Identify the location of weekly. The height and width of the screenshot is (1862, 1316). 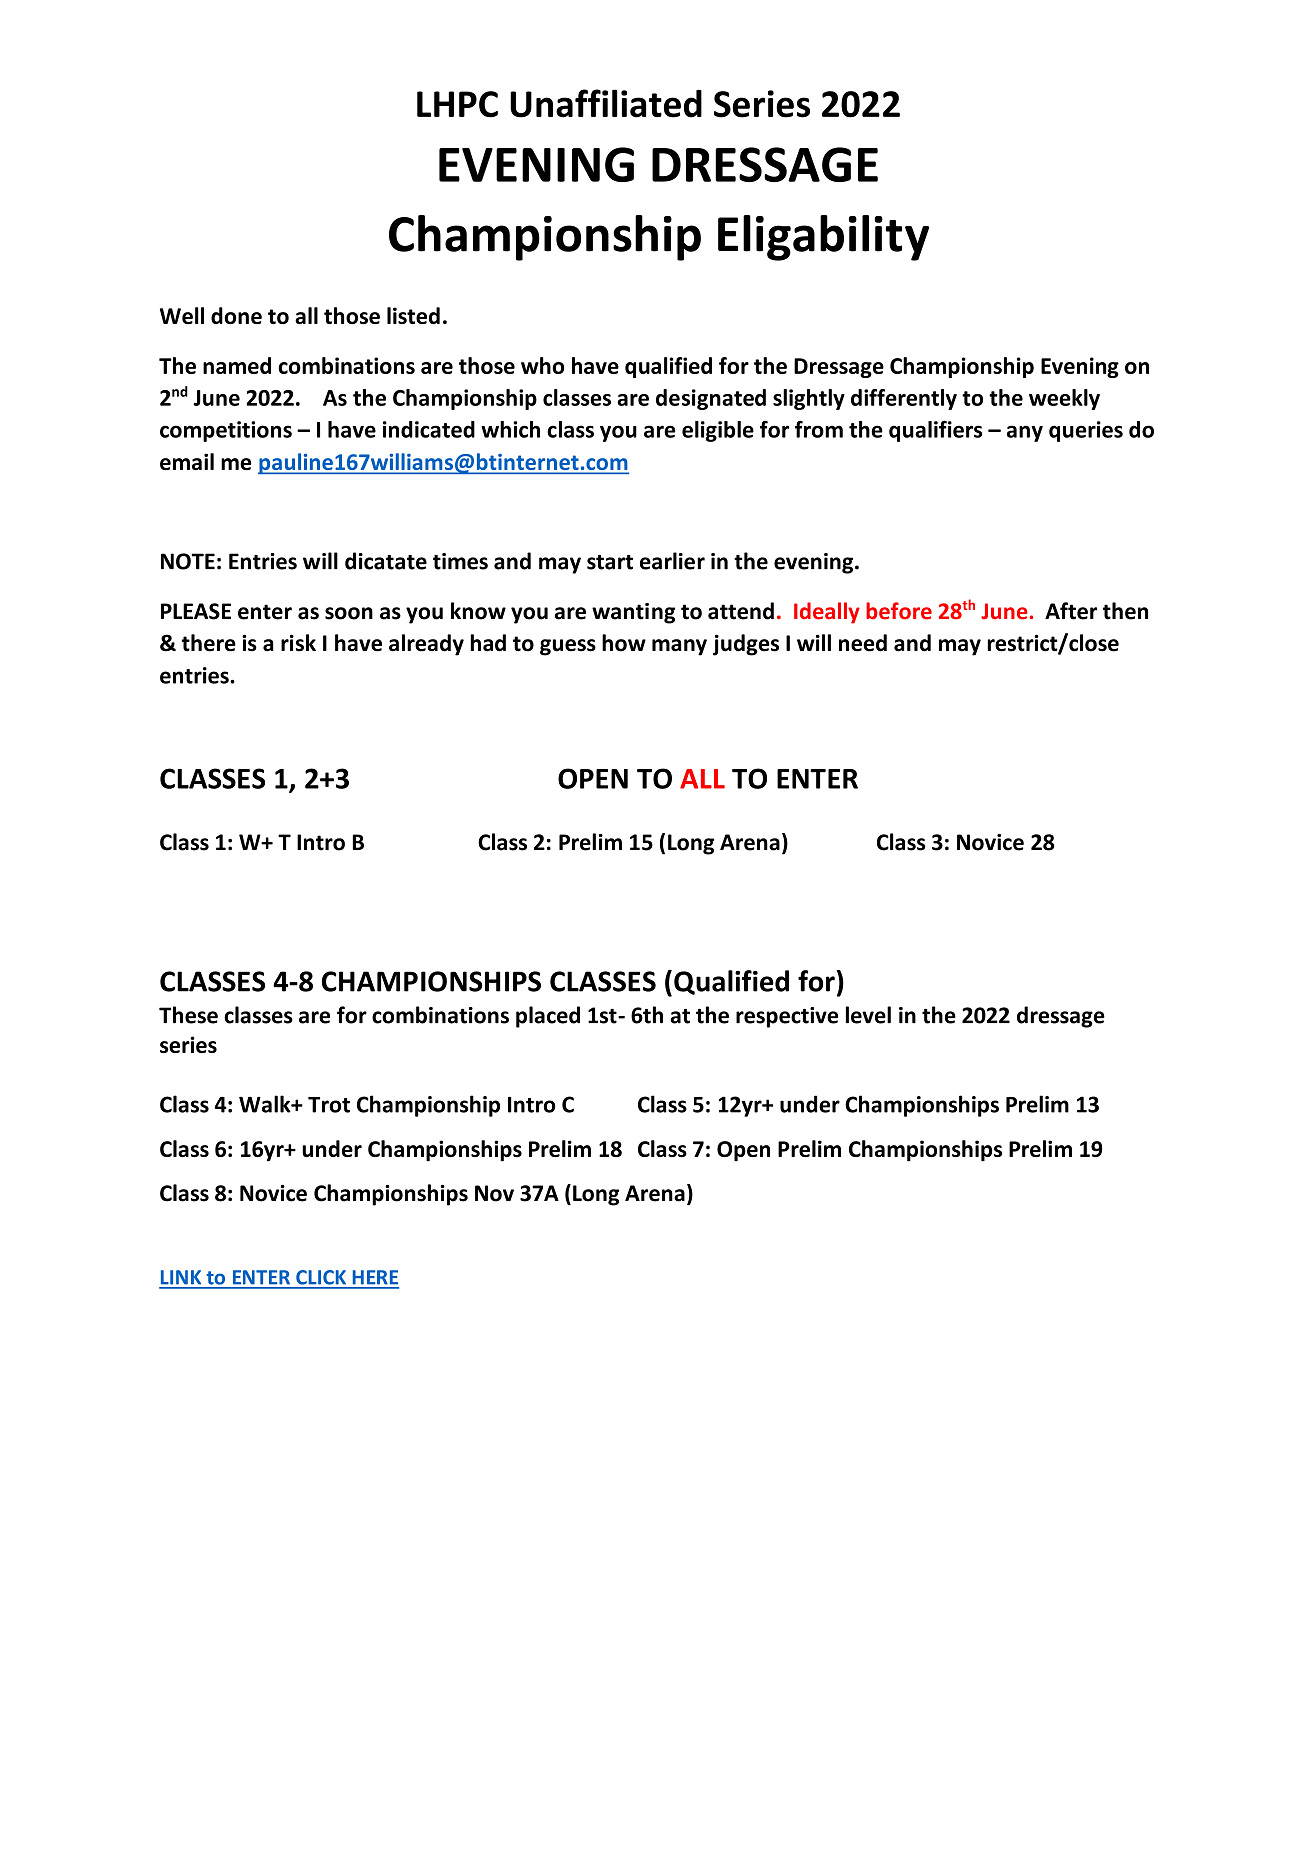
(1064, 399).
